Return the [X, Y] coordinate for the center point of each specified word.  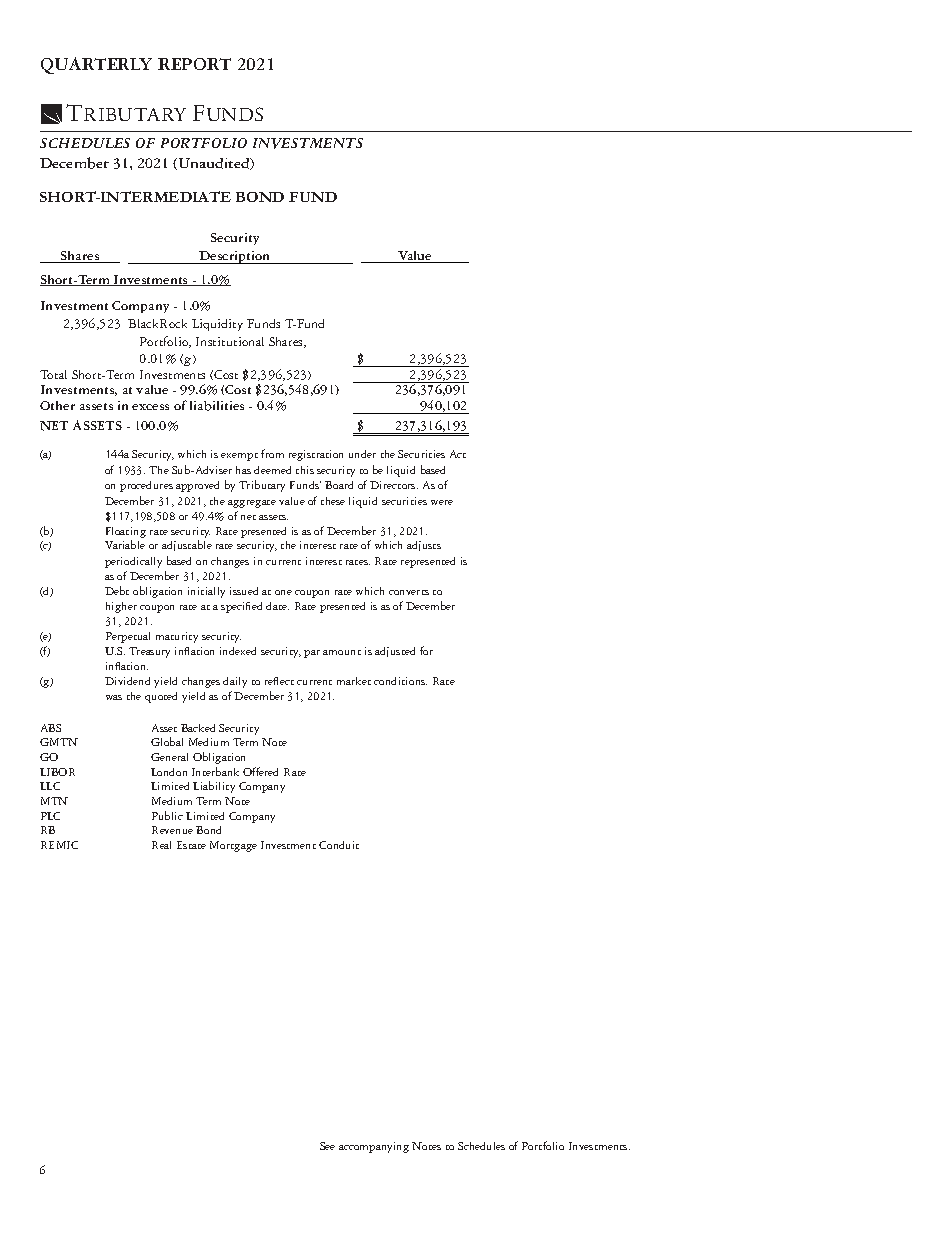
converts [409, 592]
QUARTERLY [96, 65]
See [327, 1146]
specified [241, 607]
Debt [117, 590]
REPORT [194, 64]
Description [235, 257]
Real [161, 845]
